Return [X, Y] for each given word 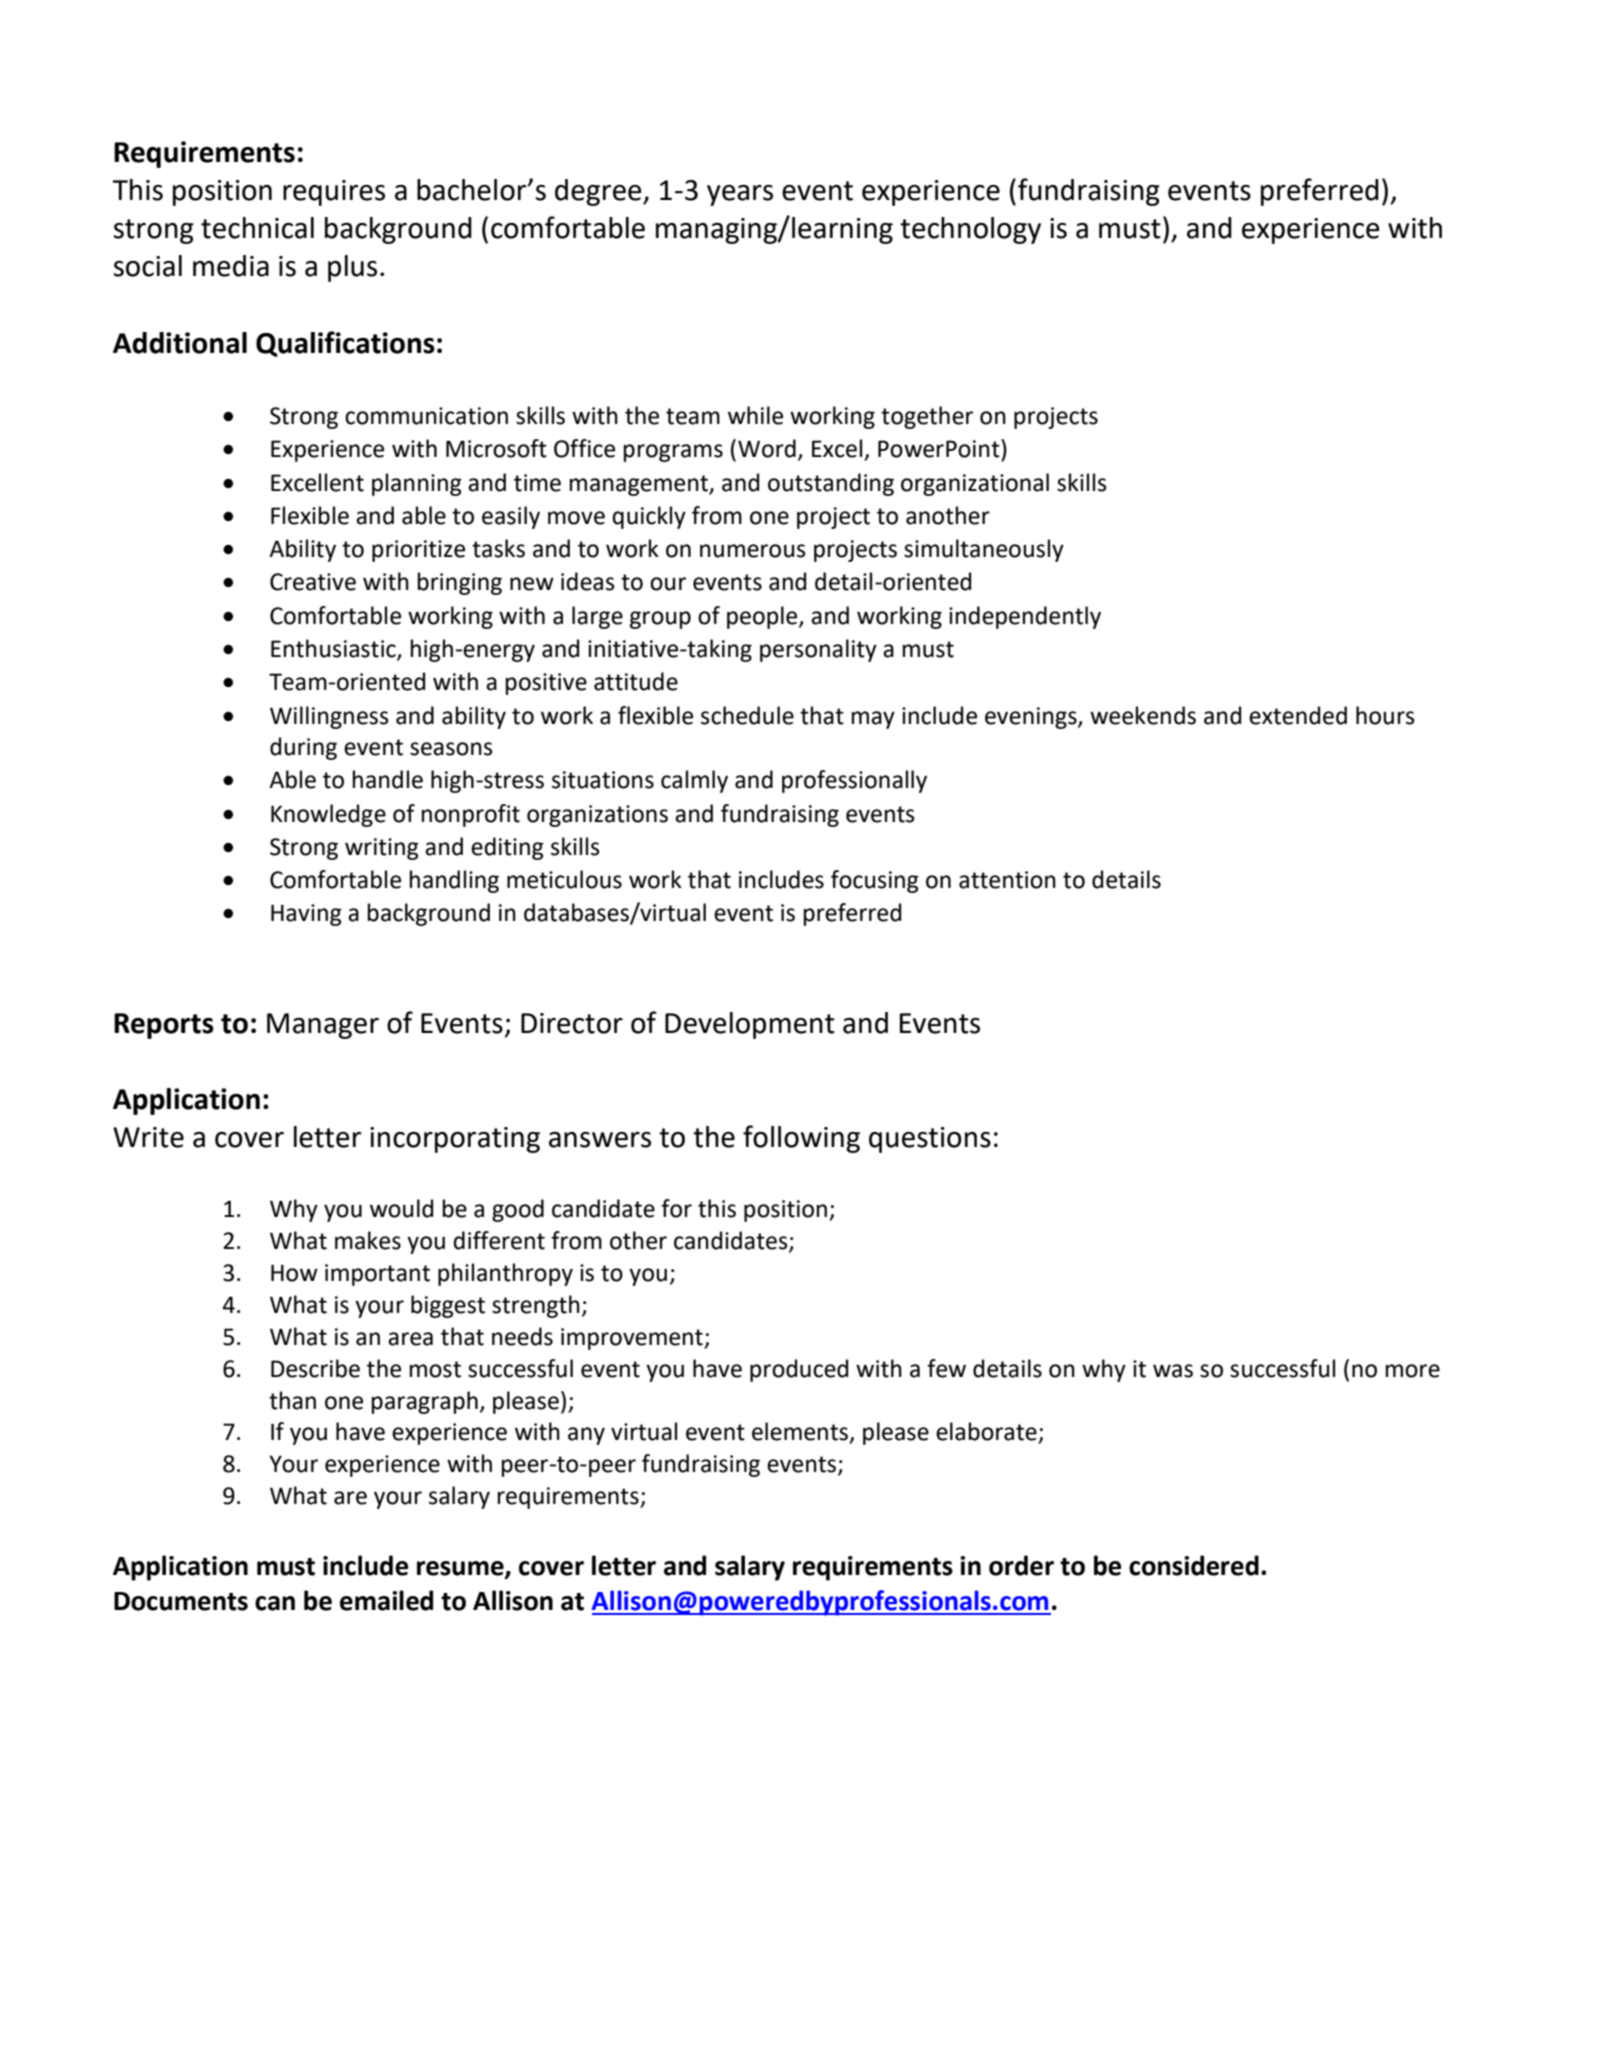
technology [970, 230]
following [801, 1139]
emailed [386, 1600]
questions [930, 1140]
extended [1298, 715]
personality [818, 650]
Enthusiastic [334, 649]
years [740, 195]
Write [148, 1137]
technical [257, 228]
